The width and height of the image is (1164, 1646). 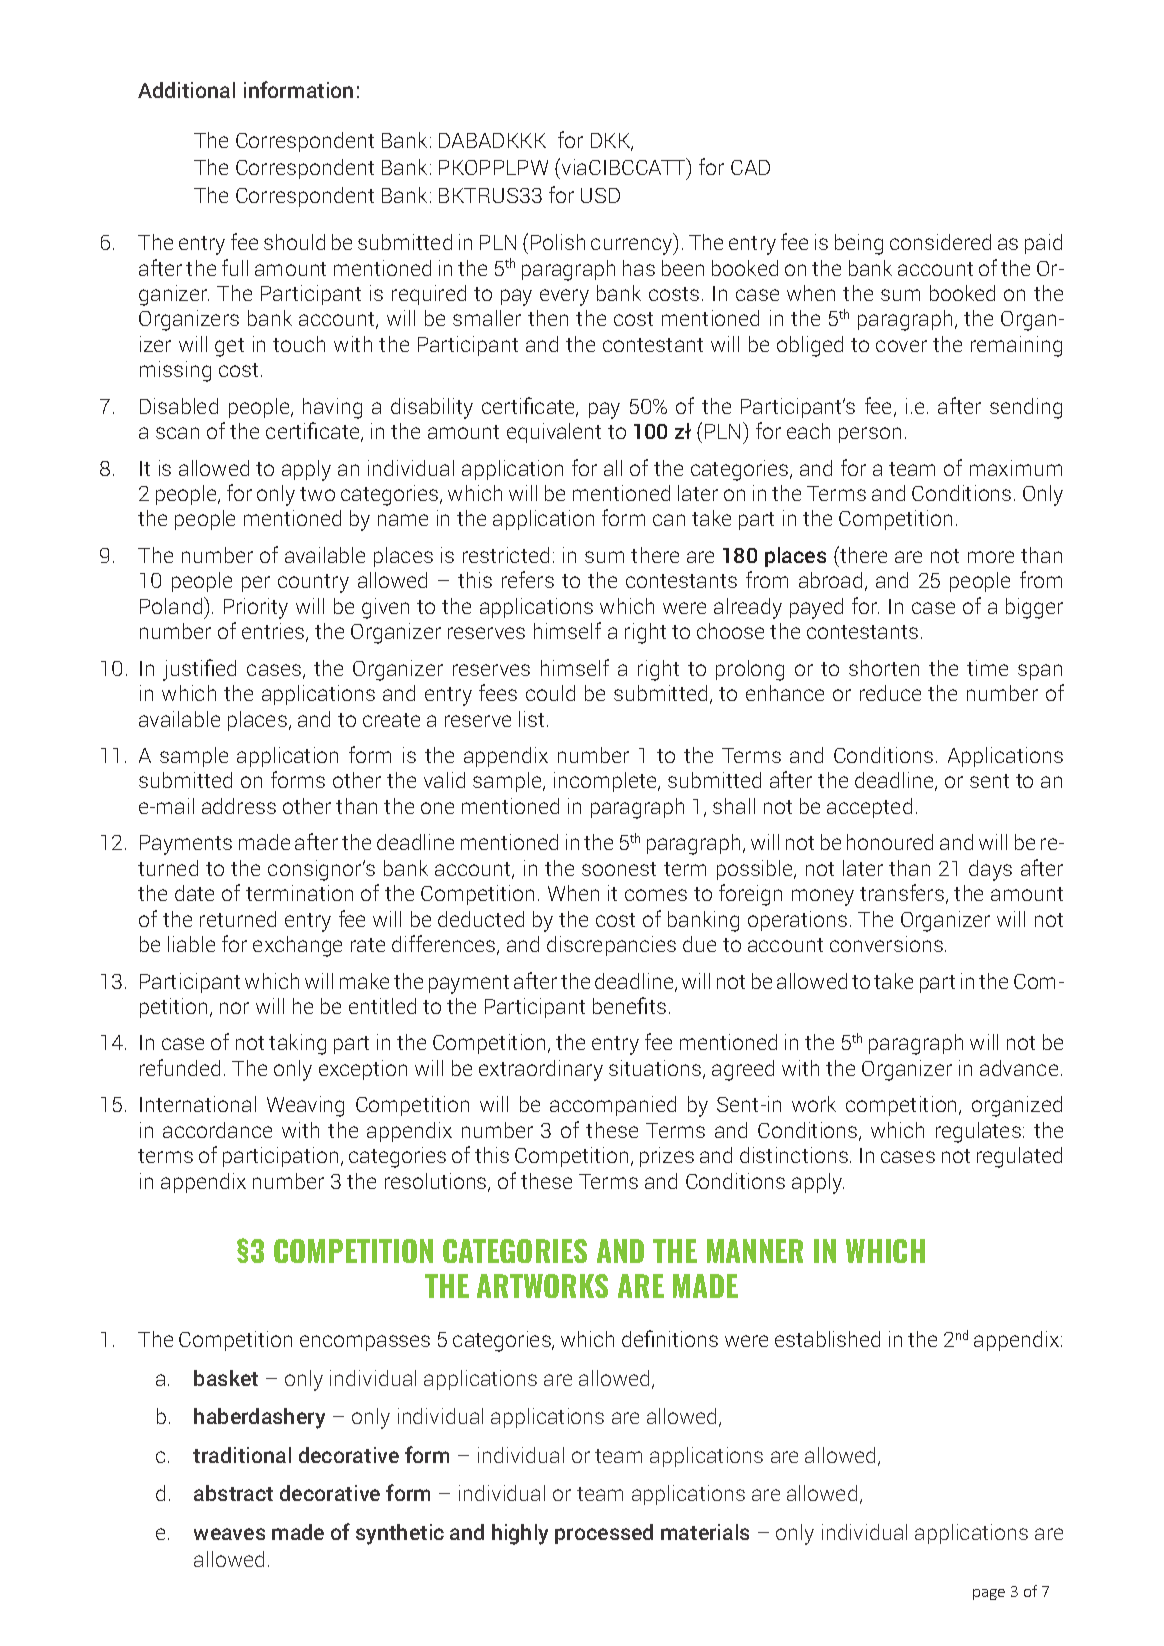 I want to click on regulates, so click(x=978, y=1132).
